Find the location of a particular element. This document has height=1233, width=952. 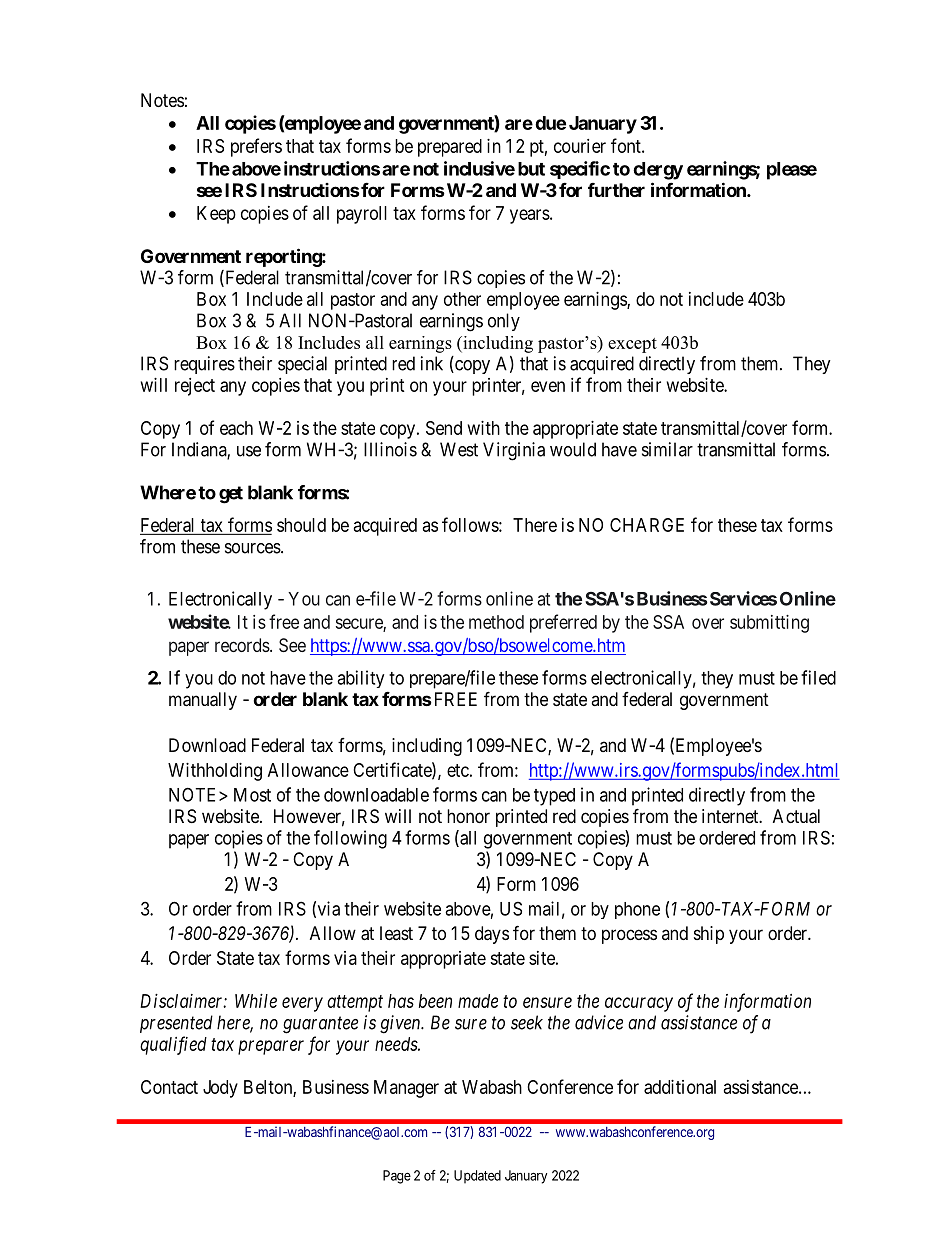

While is located at coordinates (256, 1001).
